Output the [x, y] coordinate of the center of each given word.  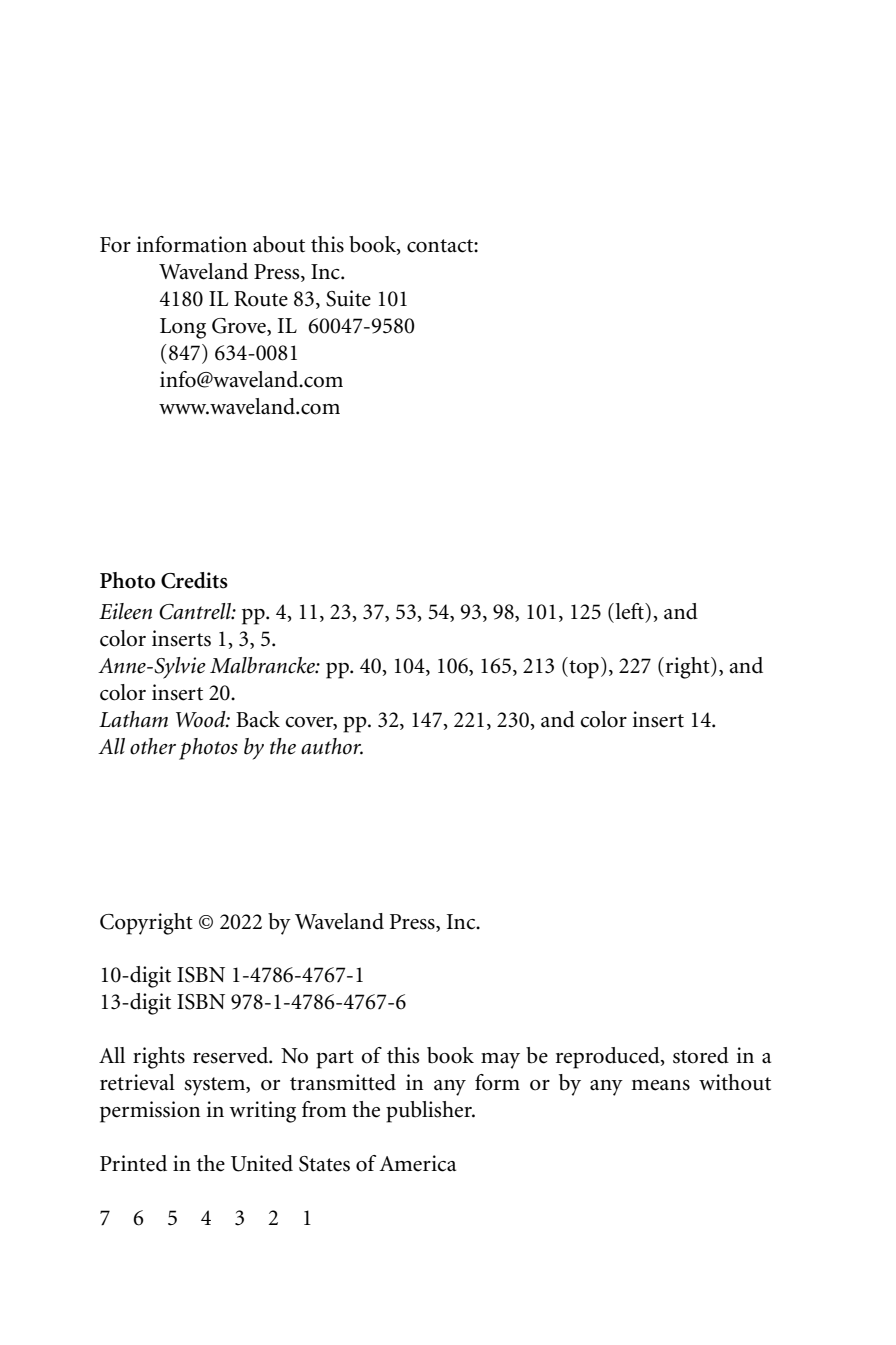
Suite [348, 298]
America [417, 1163]
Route [261, 299]
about [279, 244]
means [660, 1085]
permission [150, 1112]
